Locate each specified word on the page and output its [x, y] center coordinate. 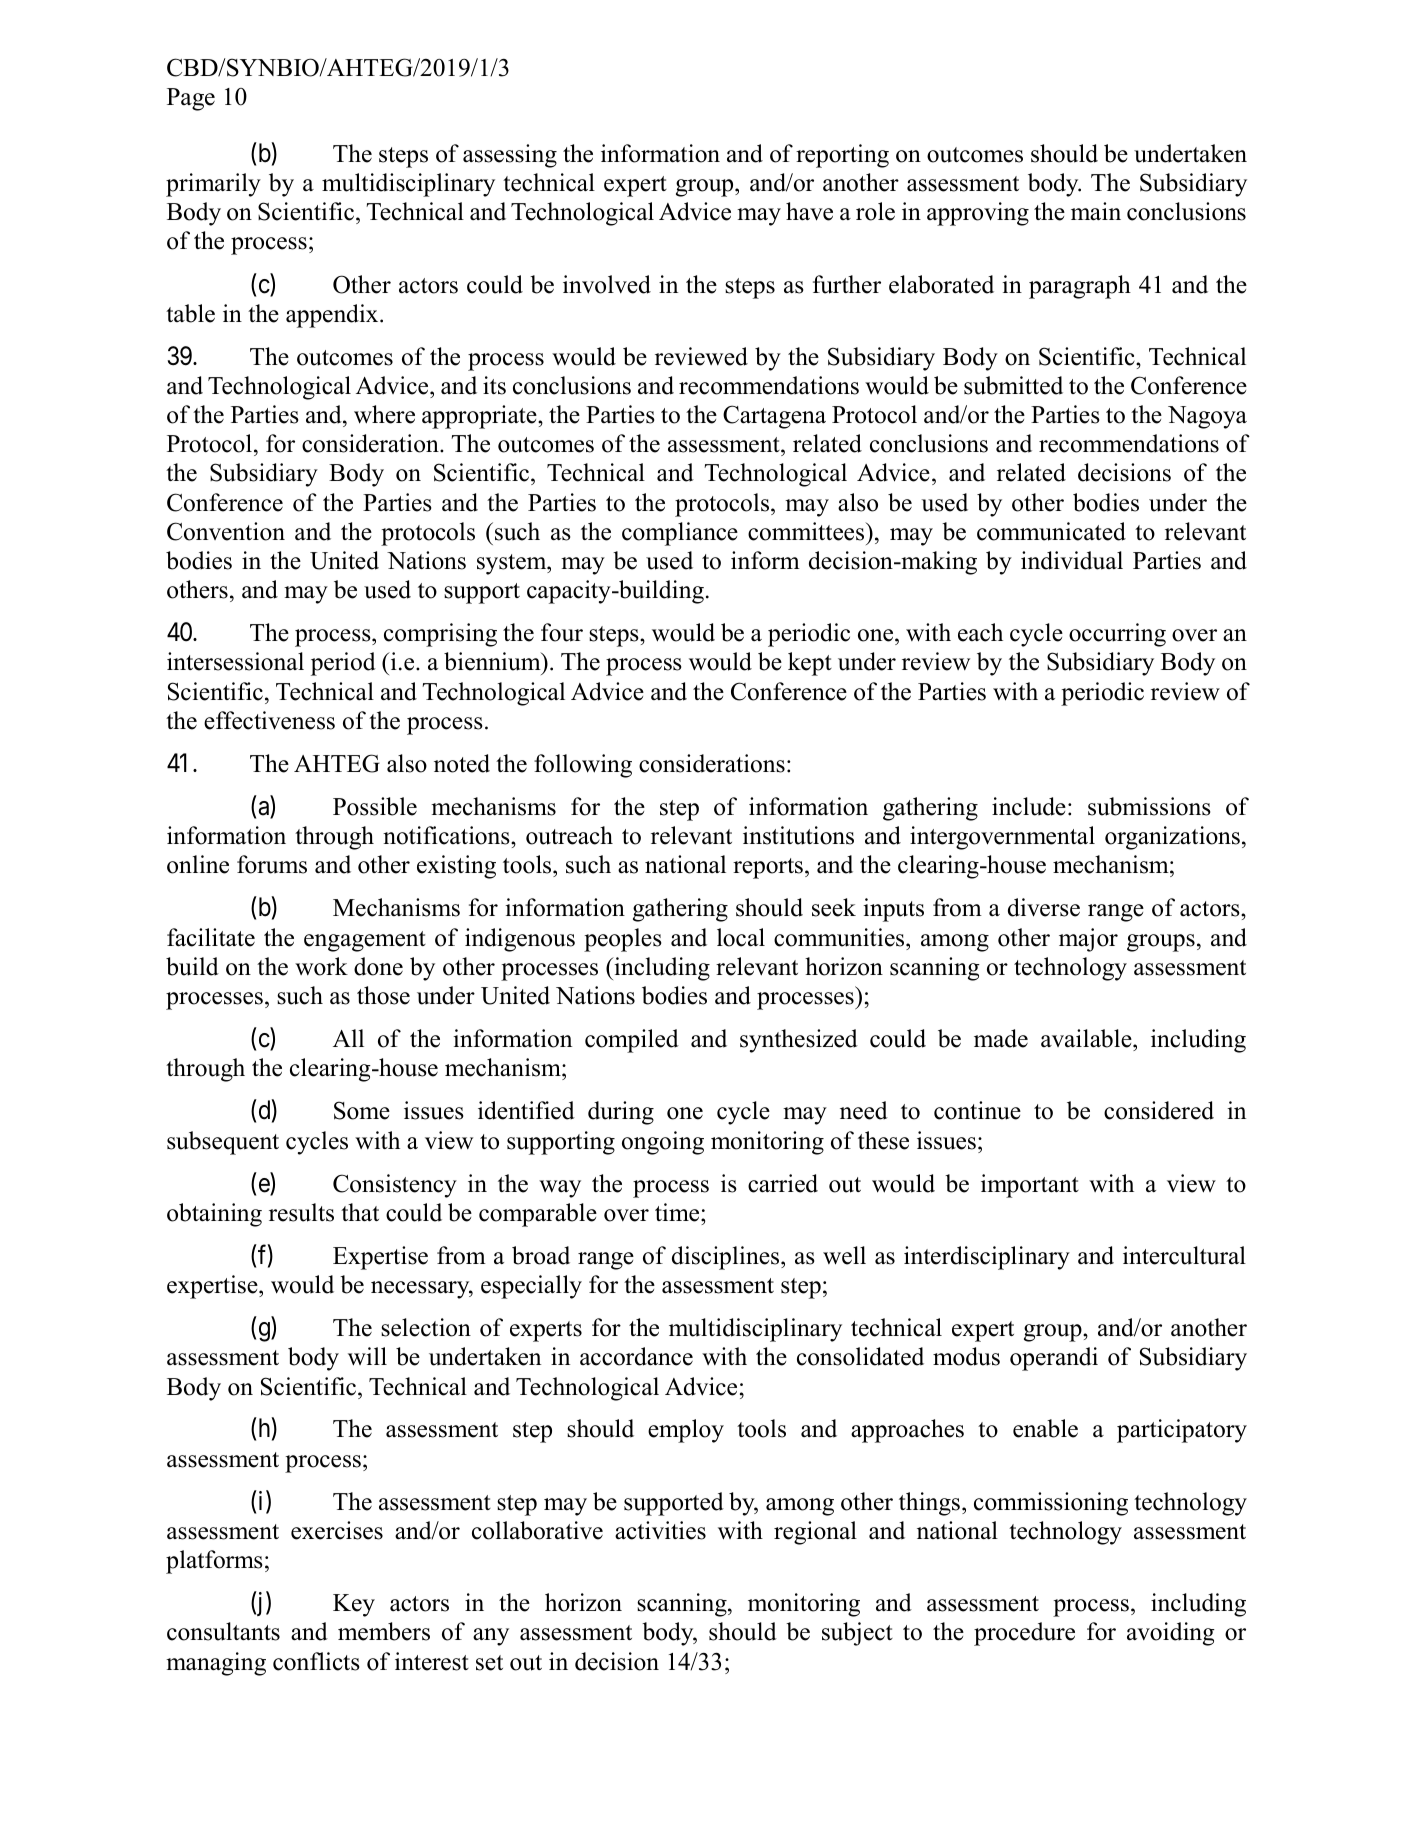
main [1096, 211]
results [301, 1212]
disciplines [727, 1258]
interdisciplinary [987, 1258]
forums [272, 864]
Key [354, 1605]
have [809, 211]
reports [768, 868]
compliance [680, 534]
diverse [1044, 907]
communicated [1051, 531]
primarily [213, 185]
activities [660, 1530]
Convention [226, 531]
